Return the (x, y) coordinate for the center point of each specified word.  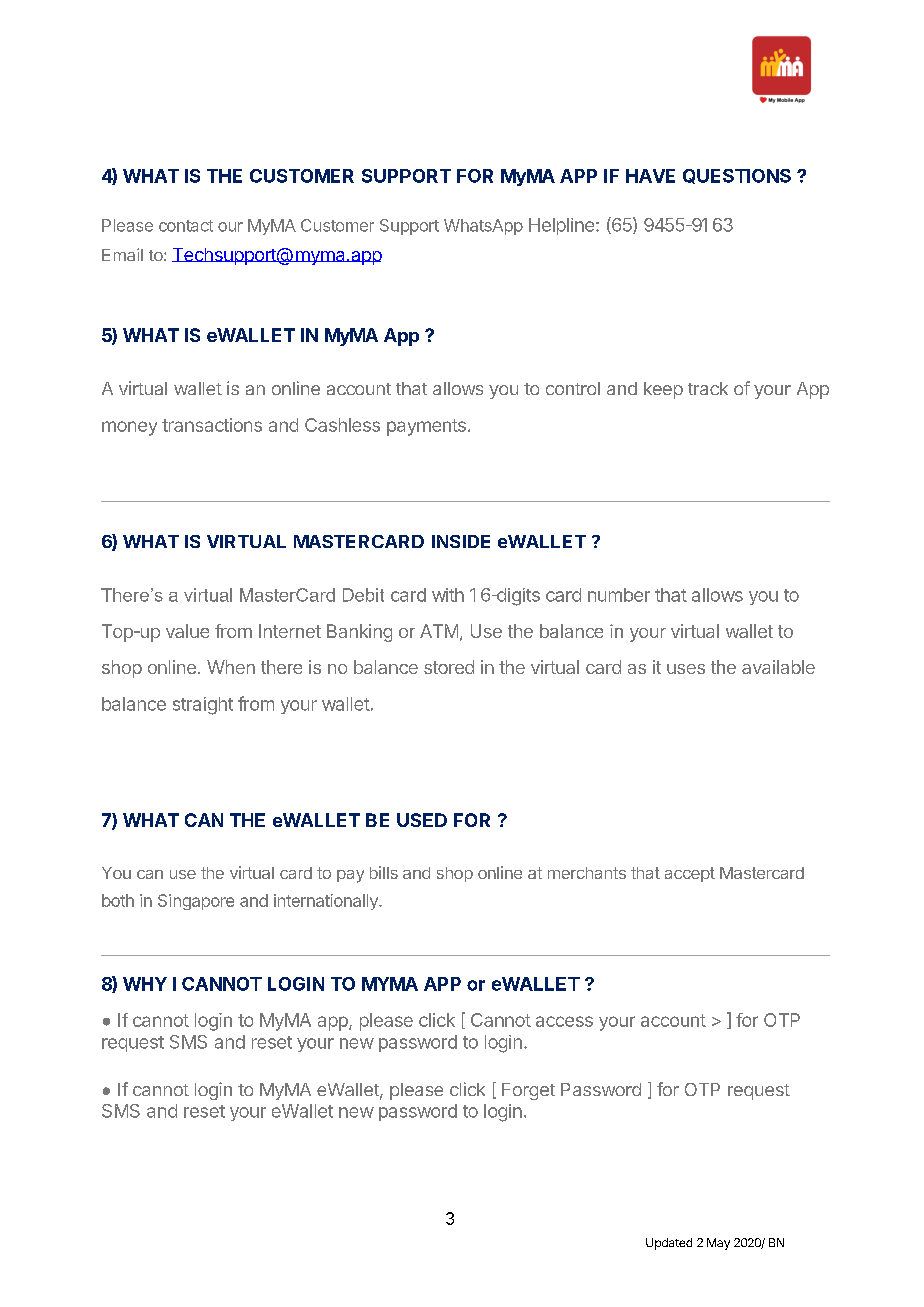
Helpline (561, 226)
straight (203, 706)
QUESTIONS (737, 176)
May (718, 1244)
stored (449, 667)
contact (186, 226)
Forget (528, 1091)
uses (686, 669)
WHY (145, 984)
